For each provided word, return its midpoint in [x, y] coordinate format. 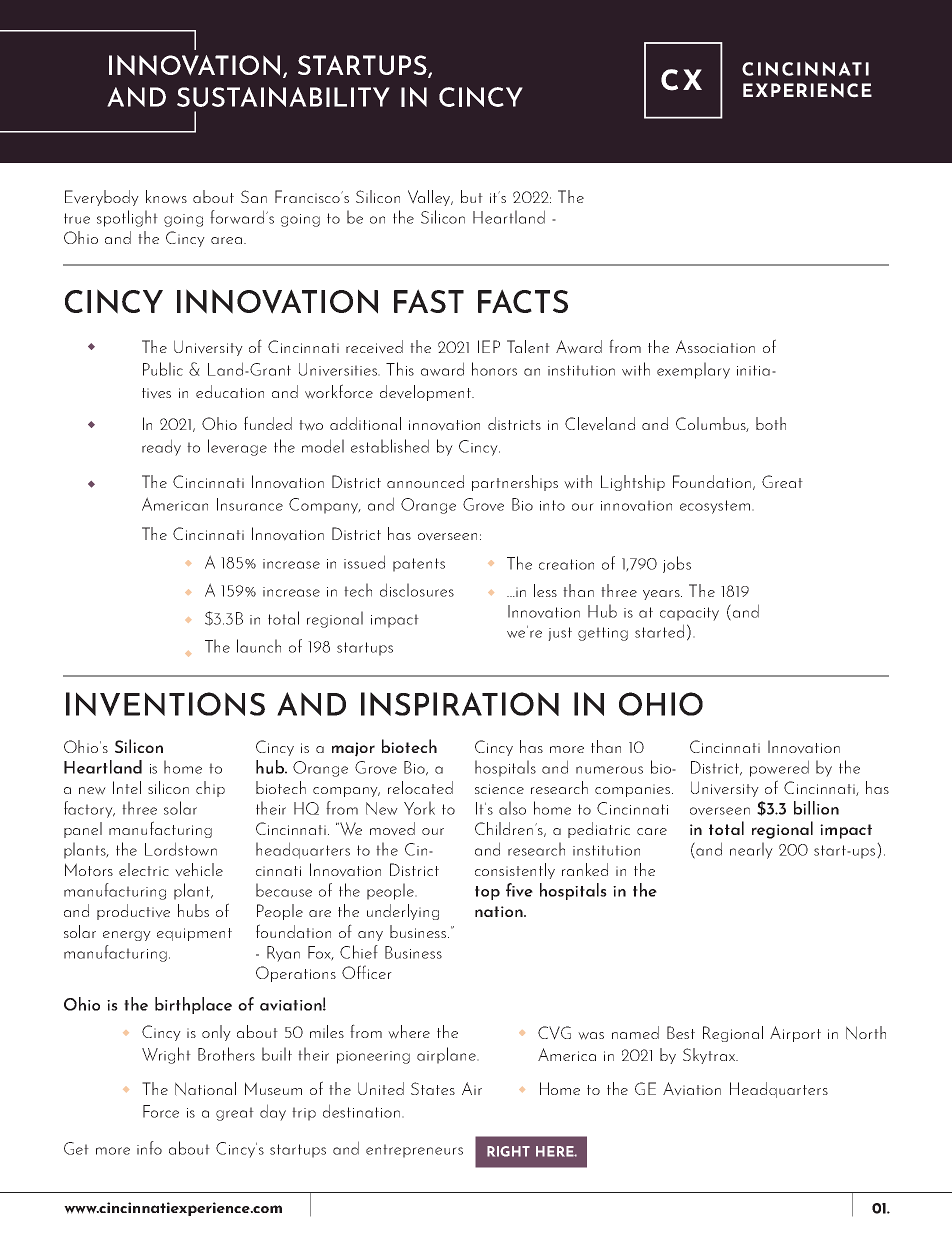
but [472, 196]
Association [715, 346]
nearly [751, 850]
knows [166, 197]
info [149, 1148]
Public [163, 369]
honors [494, 369]
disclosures [417, 590]
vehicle [199, 870]
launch [259, 646]
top [487, 893]
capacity [689, 614]
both [771, 423]
